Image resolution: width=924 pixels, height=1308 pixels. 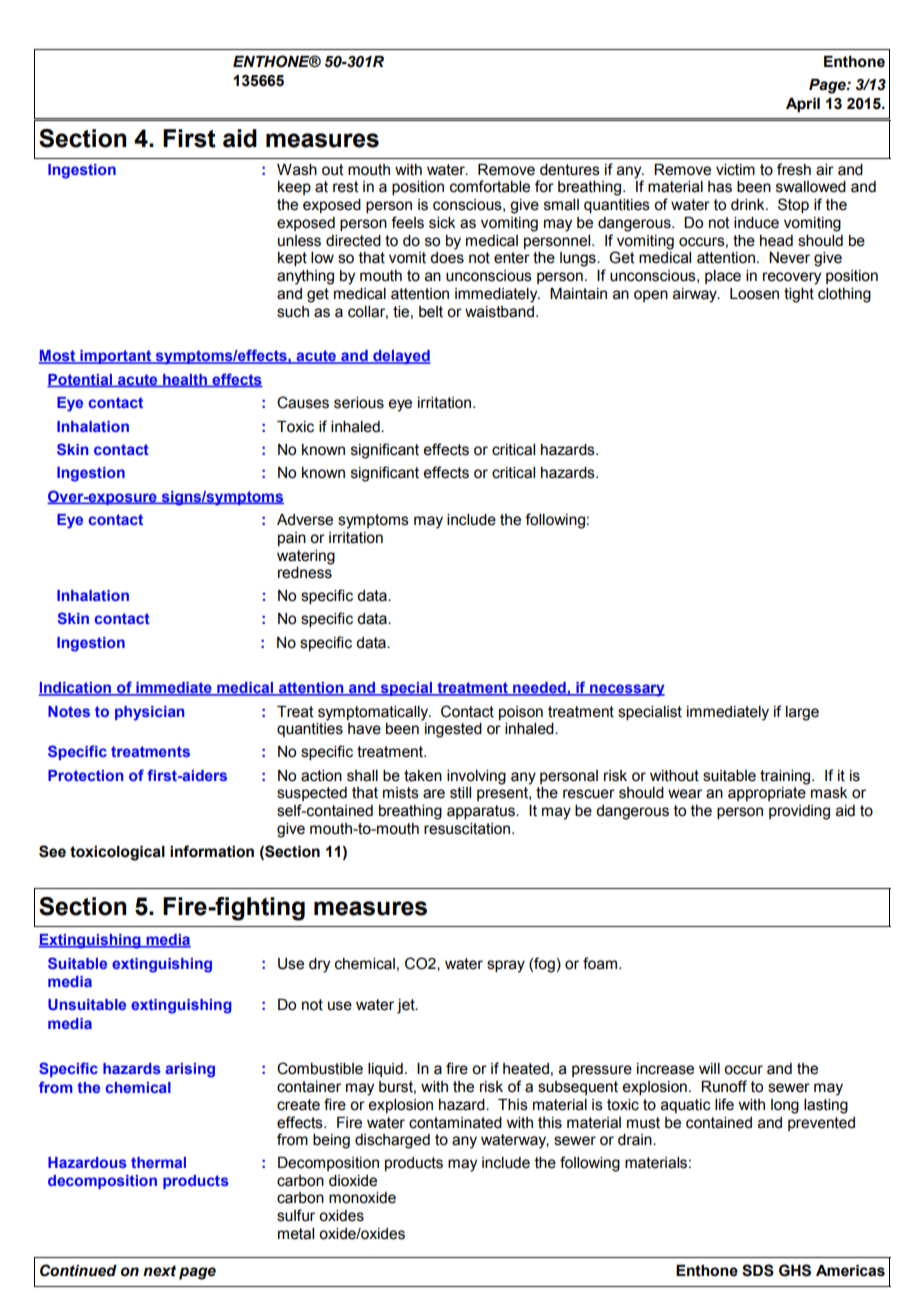 What do you see at coordinates (212, 851) in the image?
I see `information` at bounding box center [212, 851].
